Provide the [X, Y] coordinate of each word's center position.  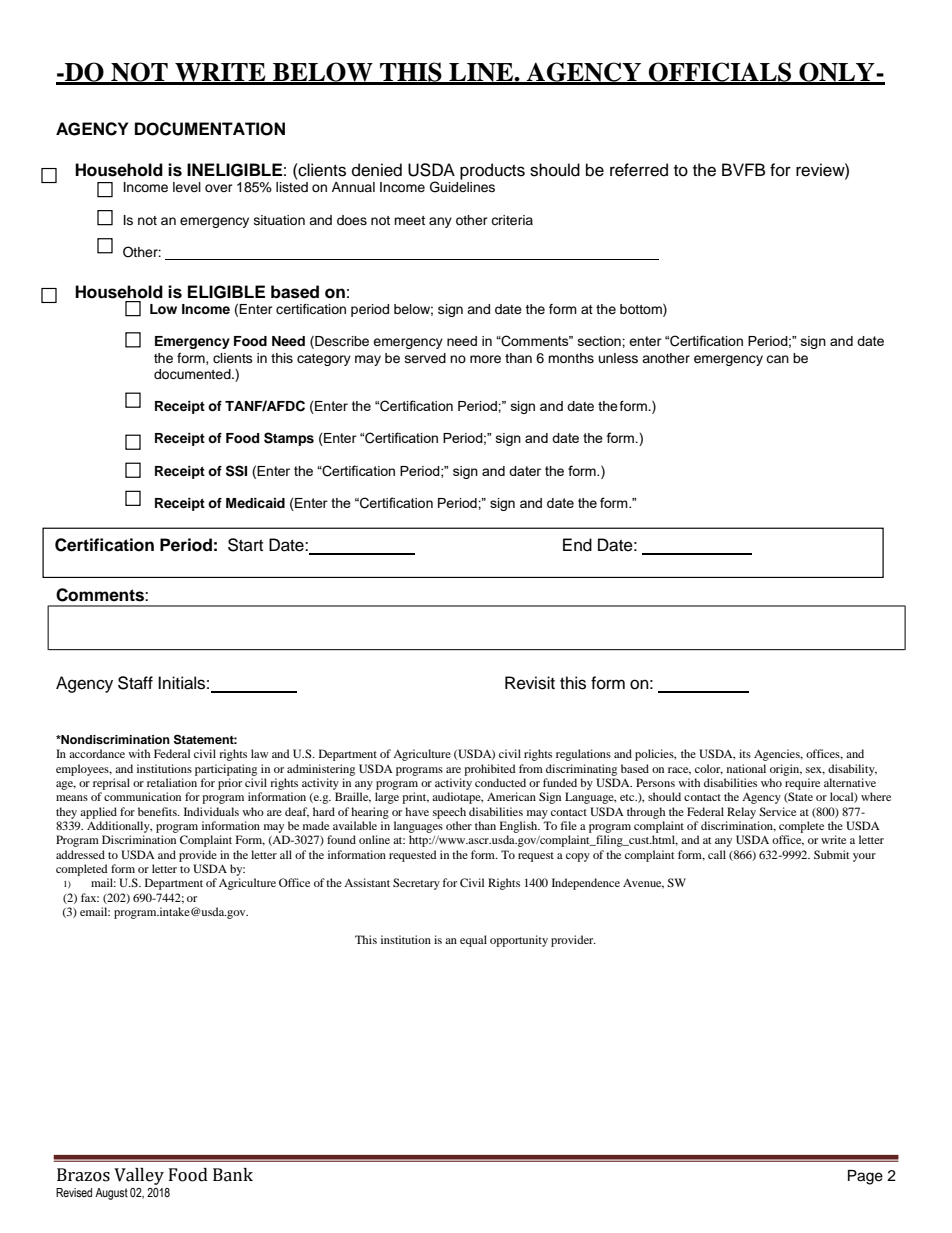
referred [639, 170]
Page [865, 1177]
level [187, 187]
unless [618, 358]
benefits [158, 811]
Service [777, 811]
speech [449, 813]
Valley [139, 1176]
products [492, 171]
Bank [233, 1175]
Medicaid [255, 503]
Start [245, 545]
